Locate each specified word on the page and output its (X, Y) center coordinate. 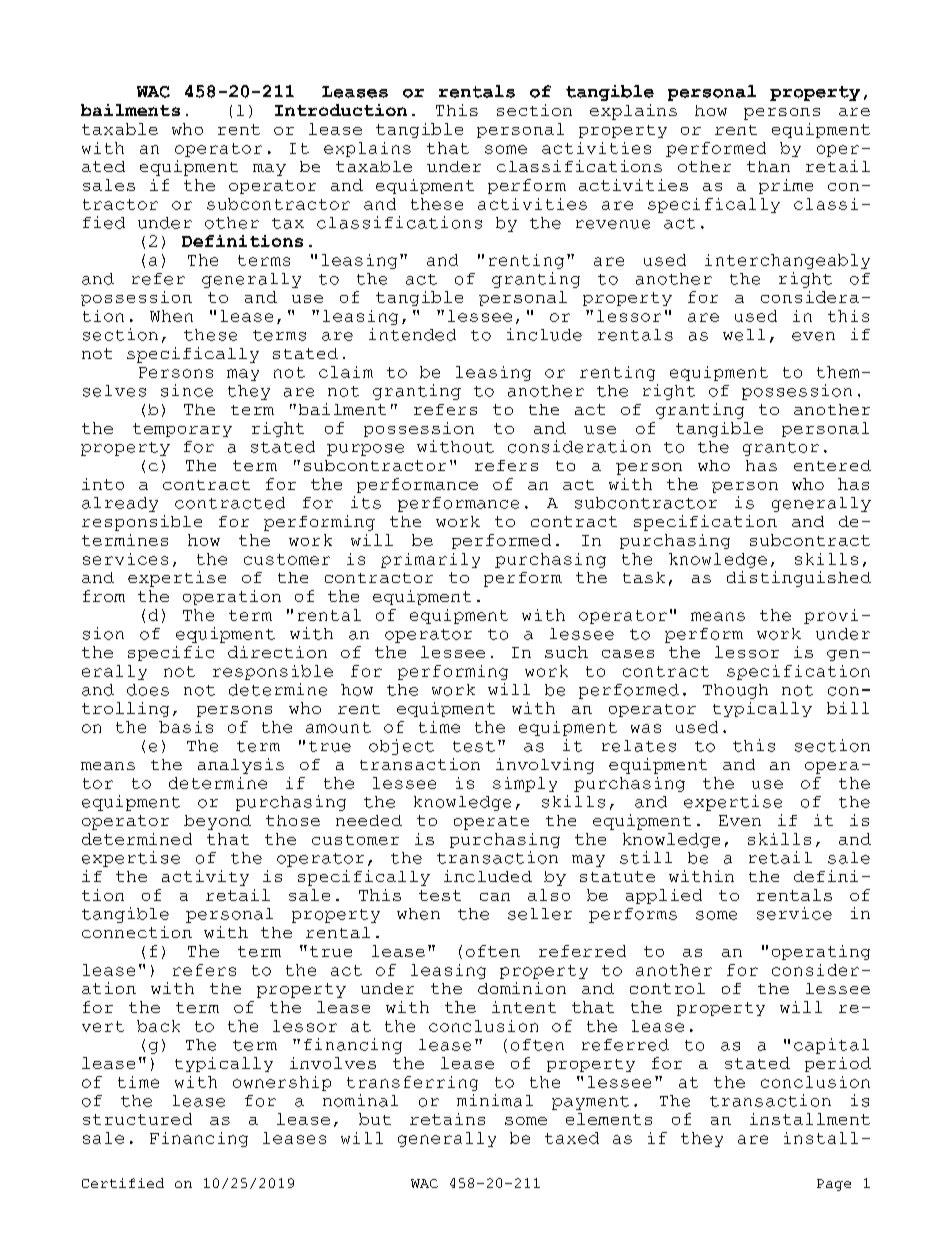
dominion (522, 988)
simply (525, 784)
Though (735, 691)
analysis (241, 766)
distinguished (799, 579)
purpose (365, 450)
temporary (182, 430)
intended (412, 334)
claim (346, 372)
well (744, 335)
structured (137, 1119)
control (667, 988)
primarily (430, 560)
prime (786, 186)
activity (205, 878)
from (104, 596)
